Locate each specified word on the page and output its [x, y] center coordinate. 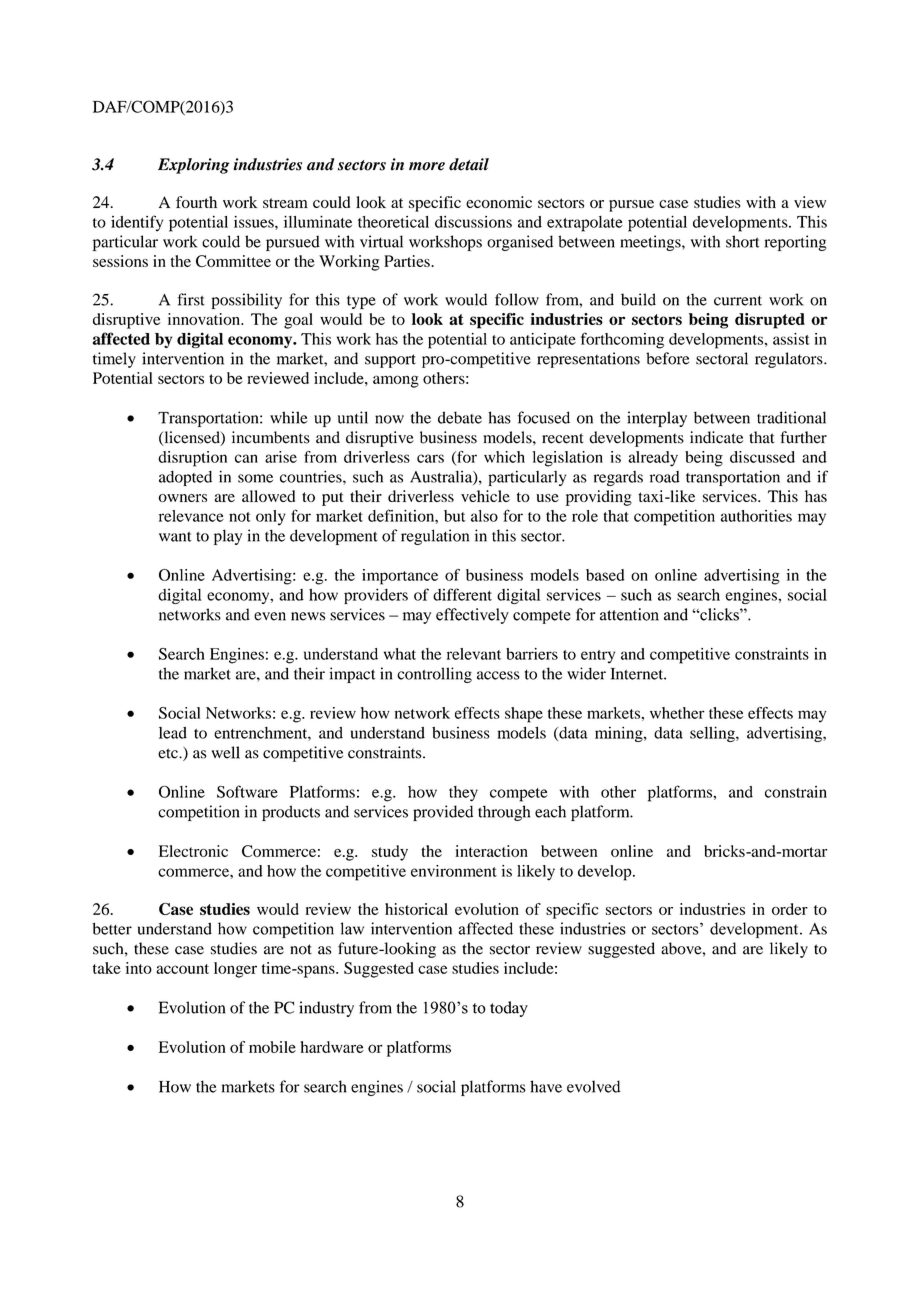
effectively [472, 616]
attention [629, 614]
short [743, 241]
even [270, 616]
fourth [196, 202]
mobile [272, 1047]
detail [469, 164]
